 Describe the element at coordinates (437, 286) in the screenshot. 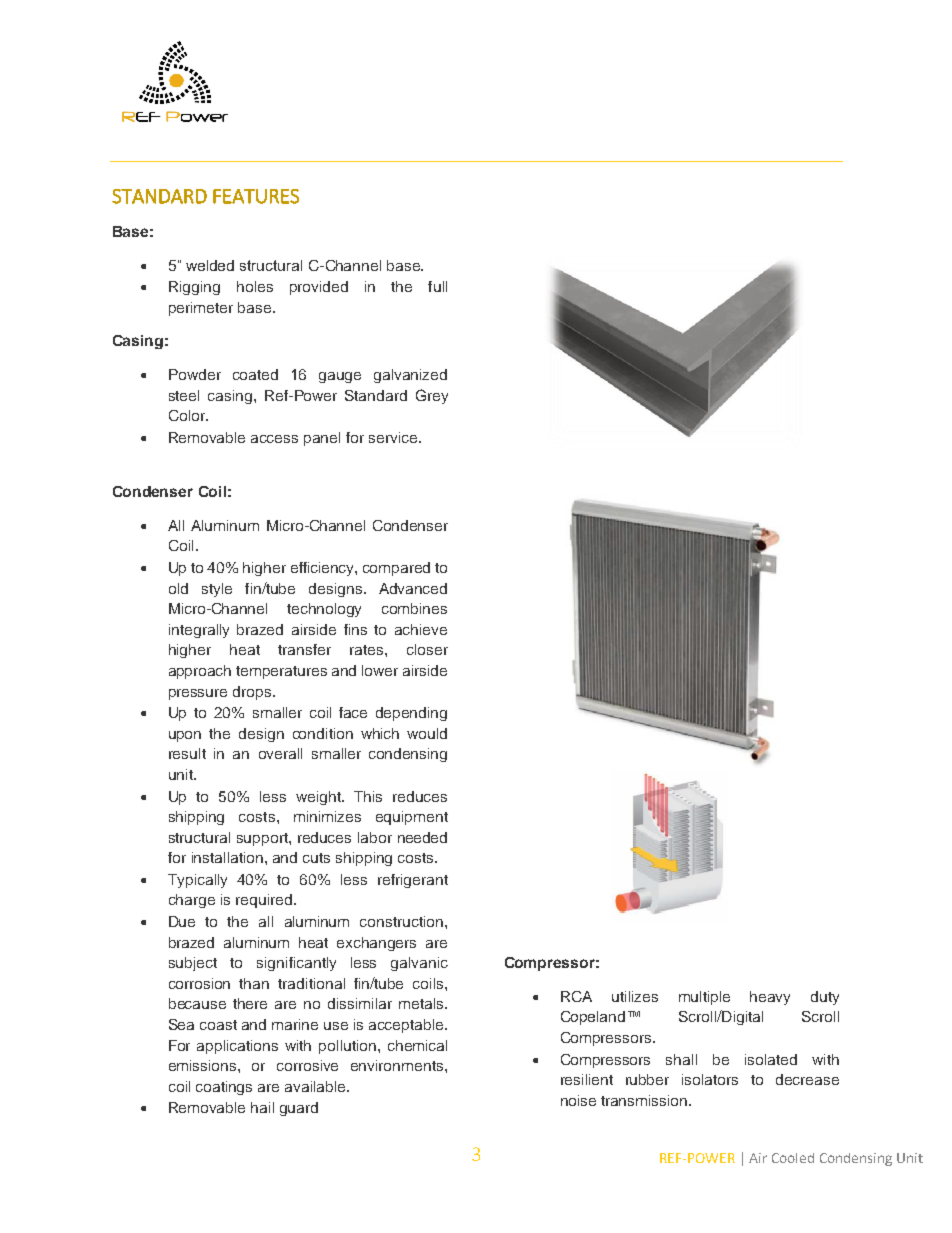

I see `full` at that location.
